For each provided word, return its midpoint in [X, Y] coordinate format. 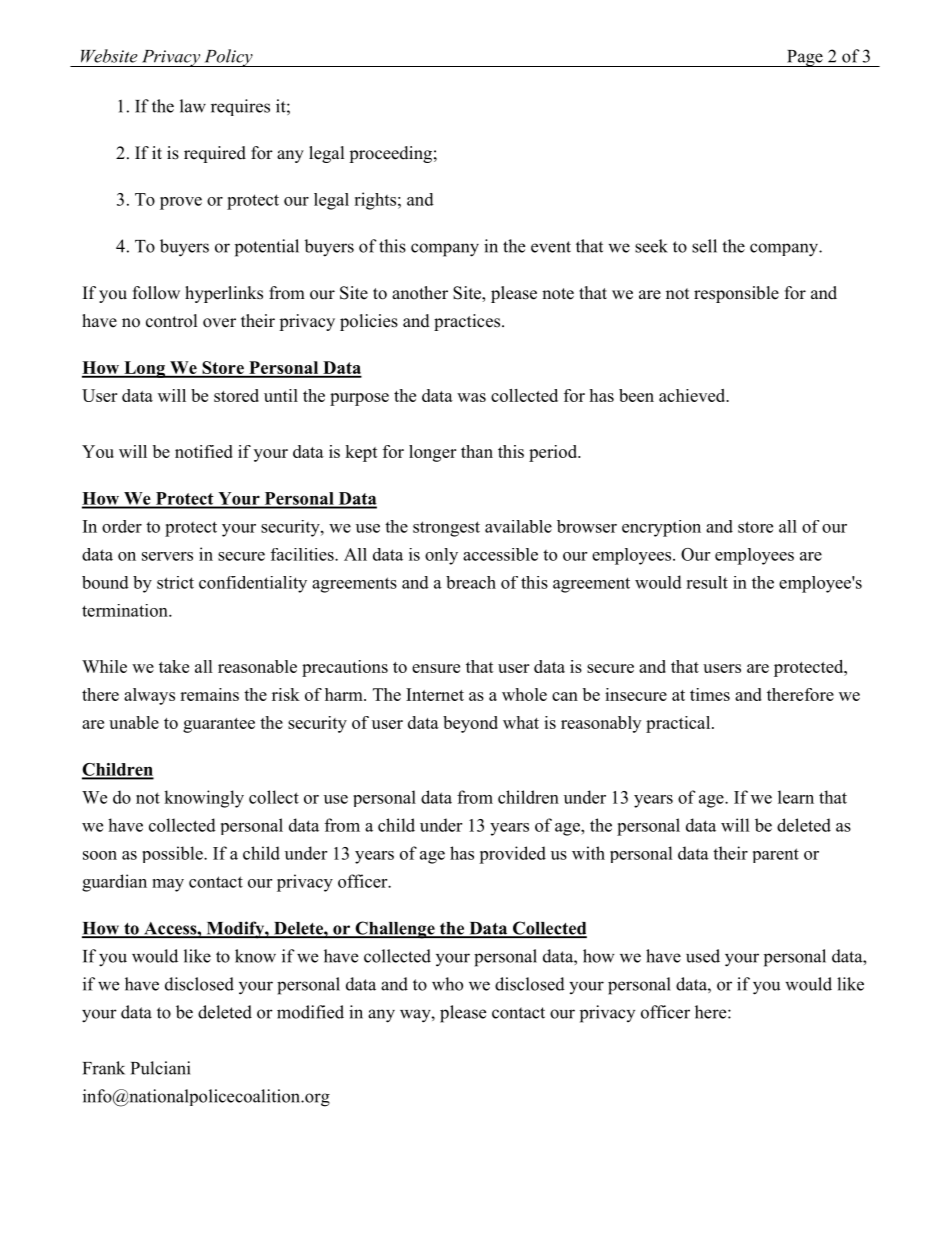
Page [805, 58]
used [703, 956]
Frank [104, 1068]
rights [375, 201]
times [710, 694]
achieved [693, 395]
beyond [470, 724]
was [471, 397]
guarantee [219, 725]
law [193, 106]
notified [204, 451]
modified [310, 1012]
